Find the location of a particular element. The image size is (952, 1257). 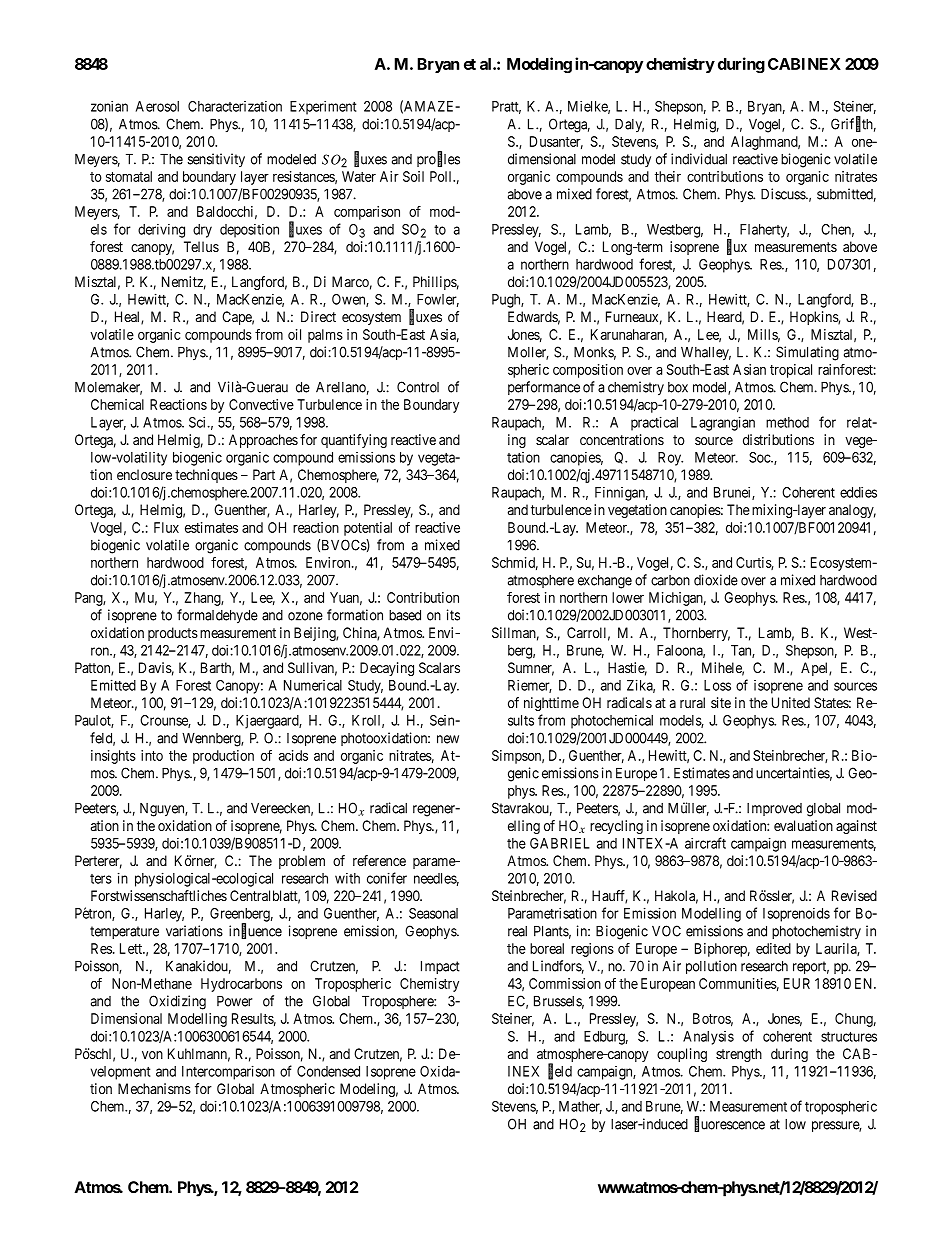

Convective is located at coordinates (261, 404).
